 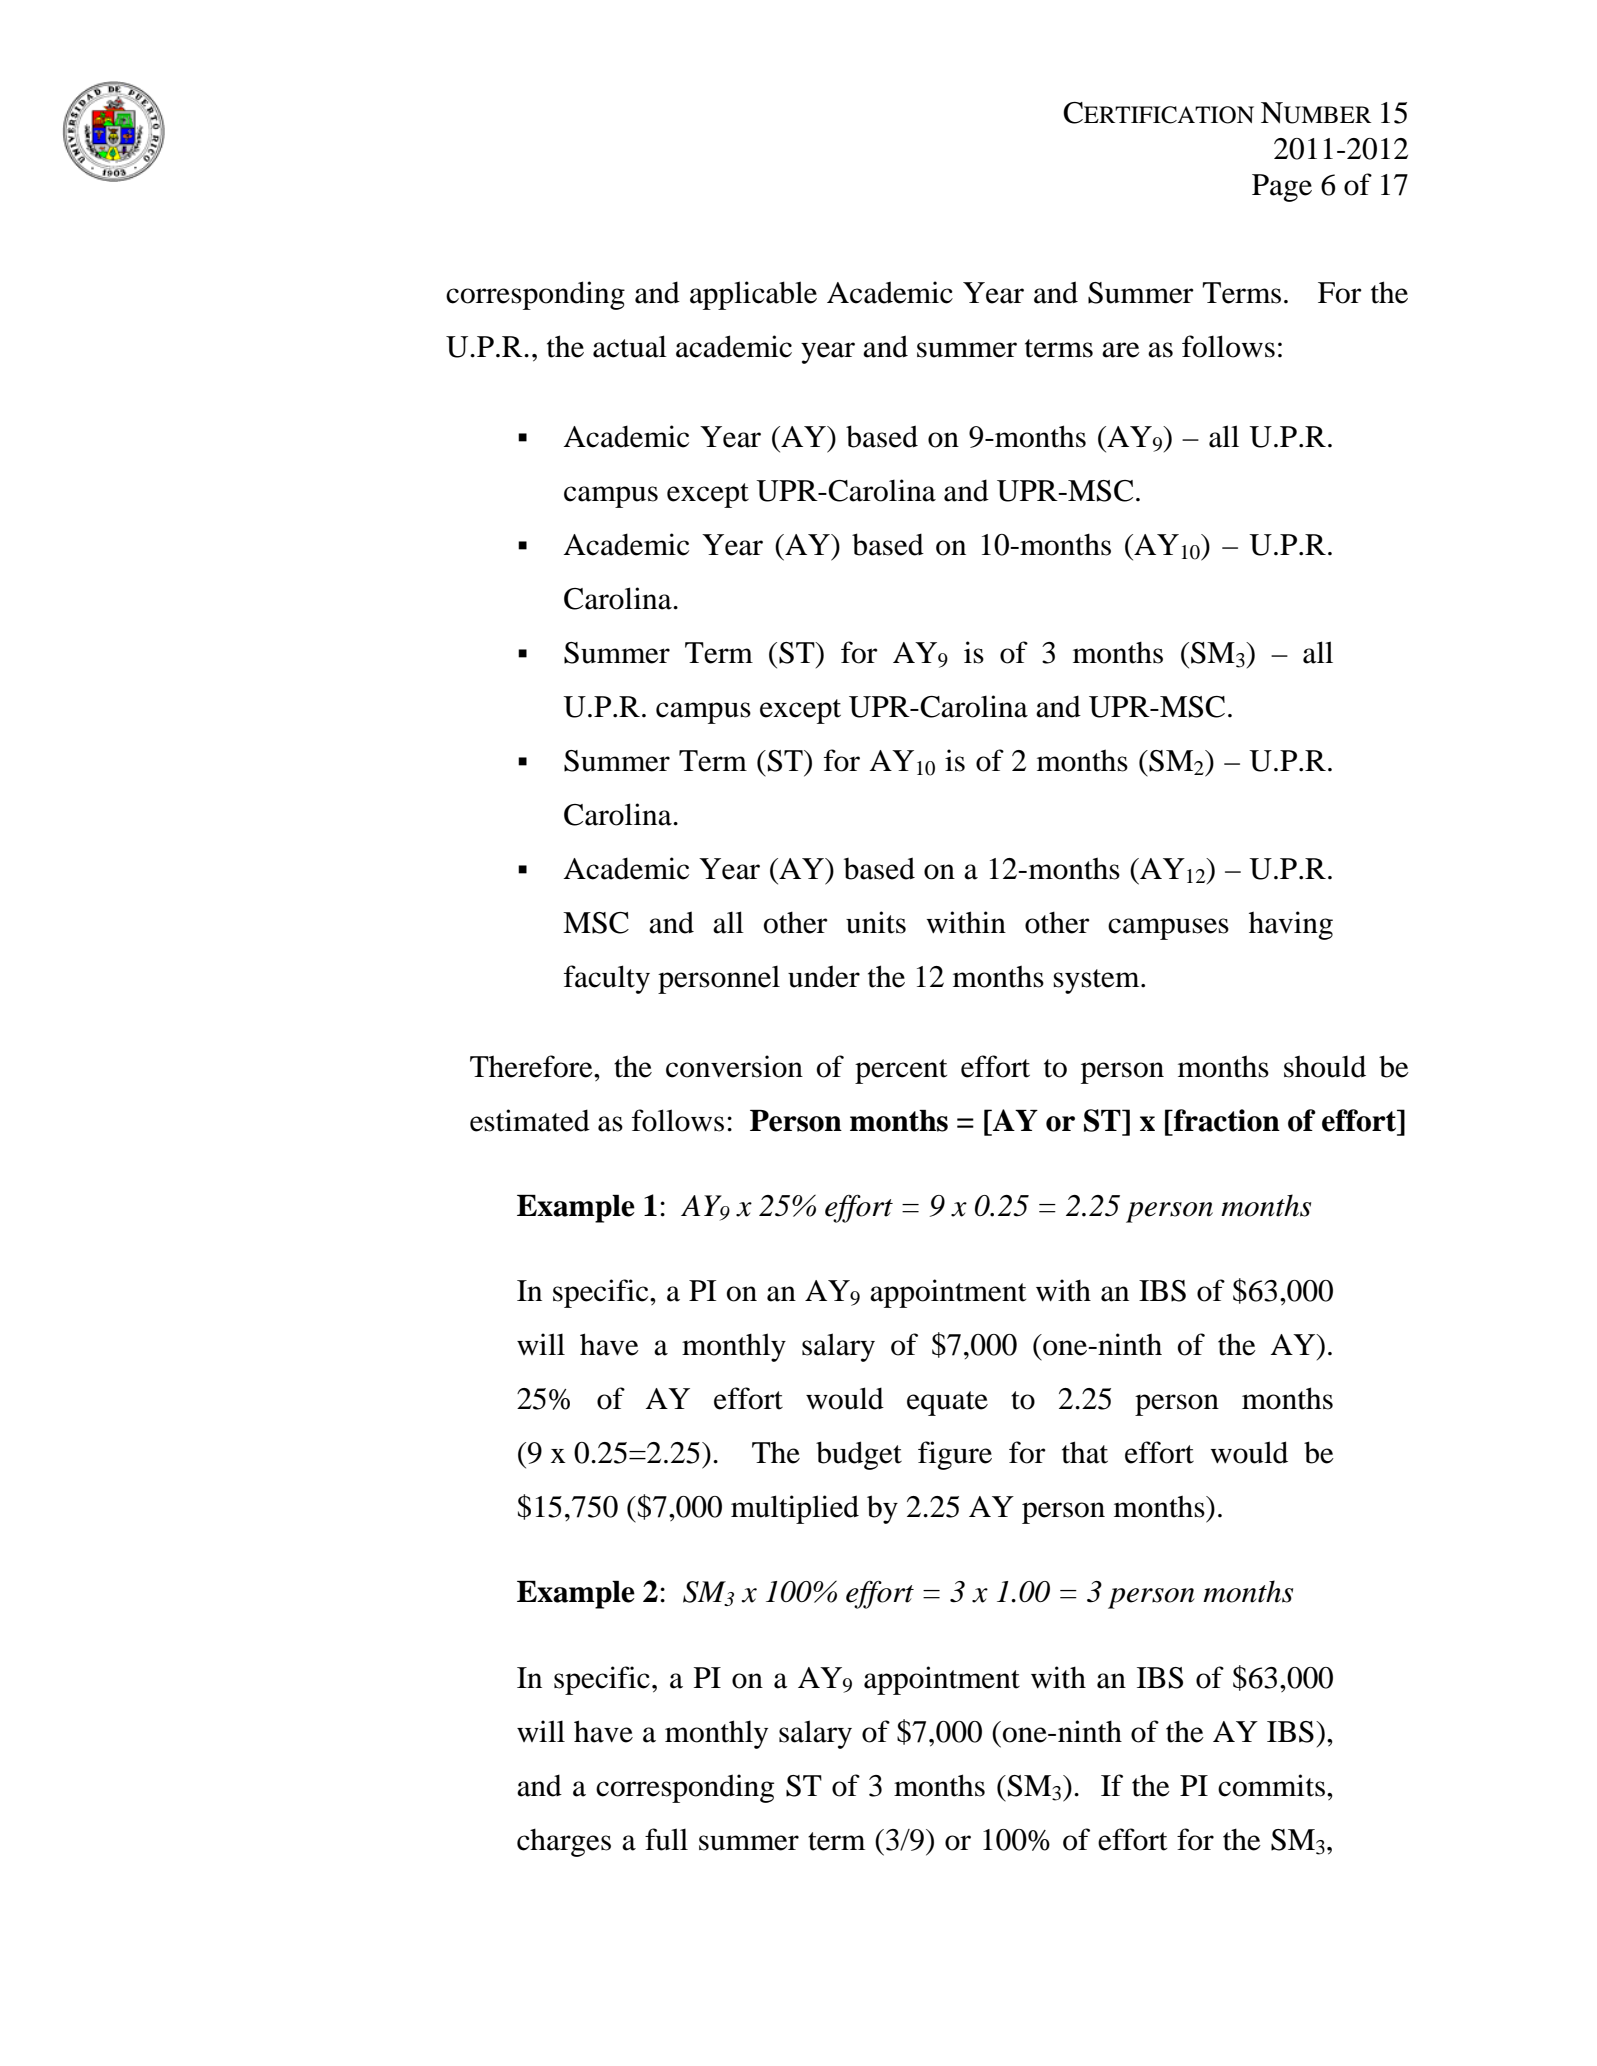 I want to click on fraction, so click(x=1226, y=1120).
